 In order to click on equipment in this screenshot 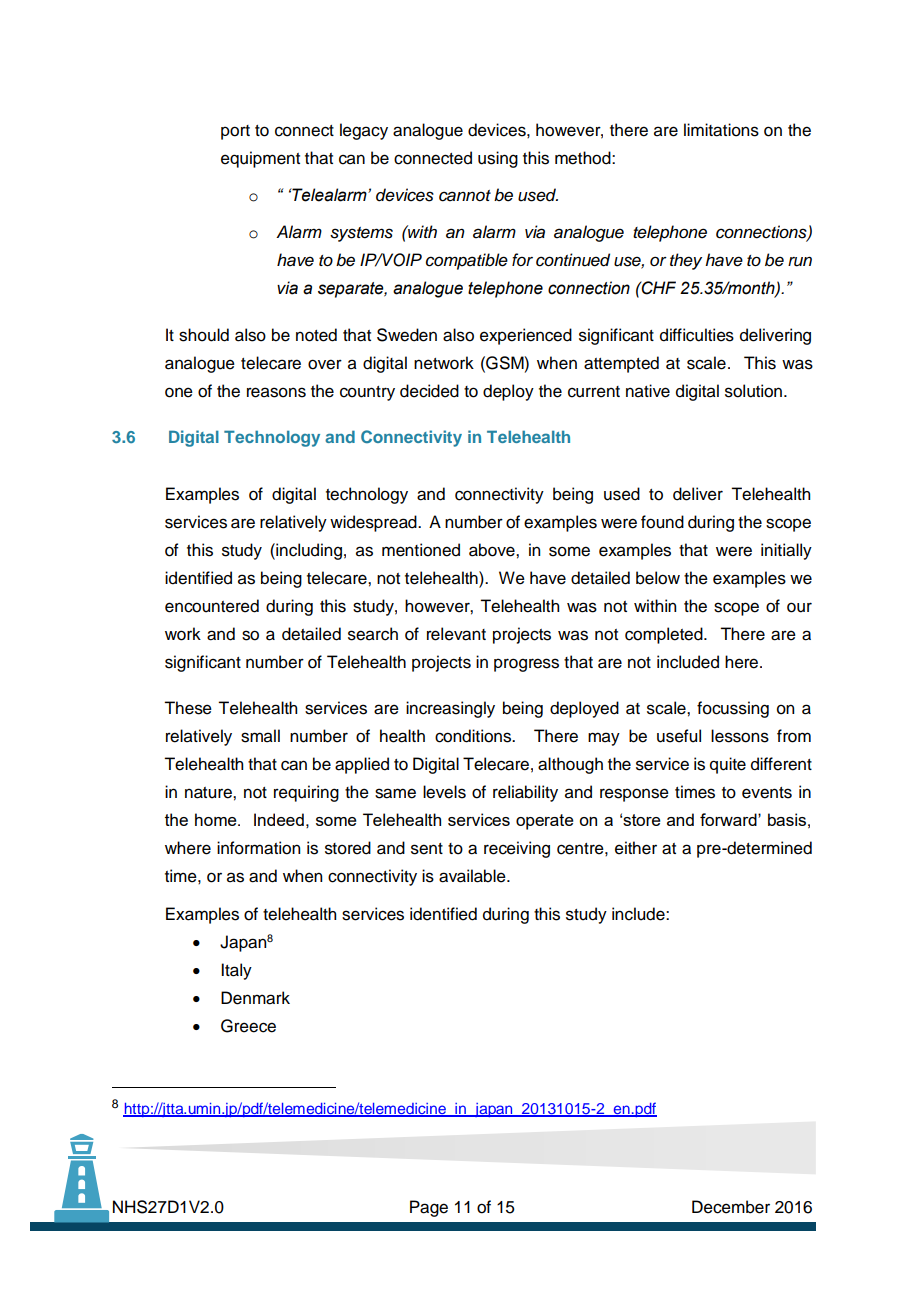, I will do `click(260, 159)`.
